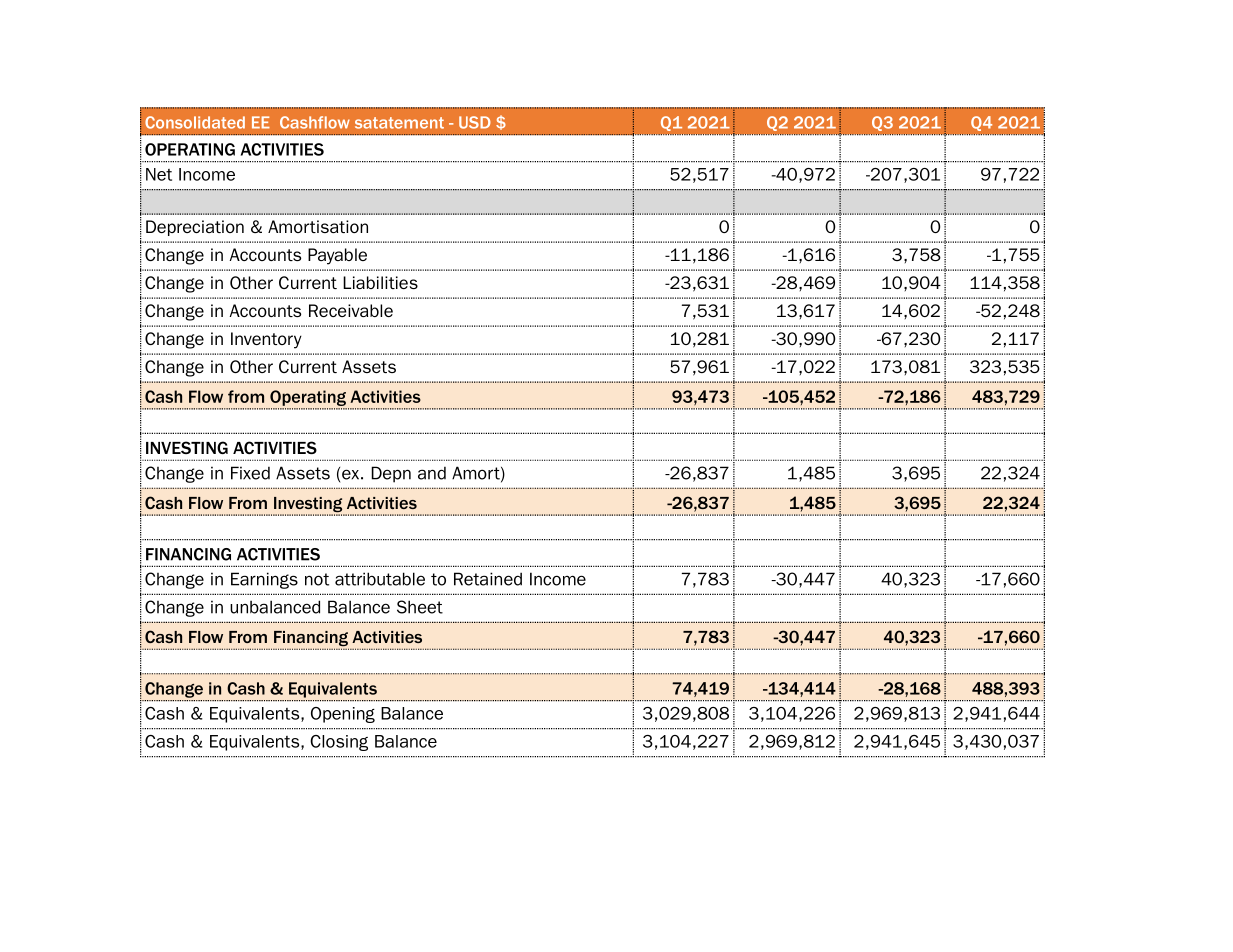 The height and width of the page is (952, 1233). I want to click on Liabilities, so click(380, 282).
